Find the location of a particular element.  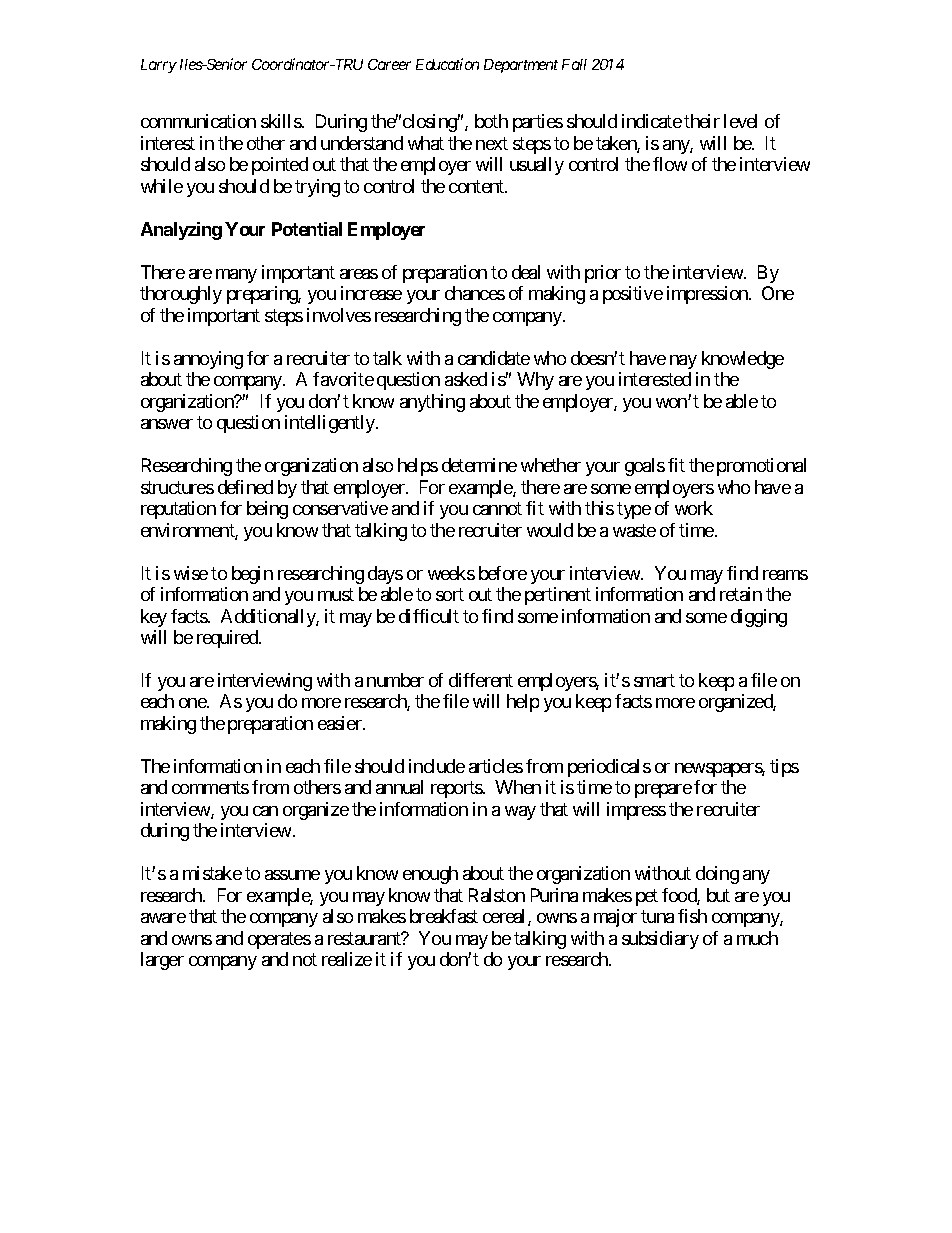

sort is located at coordinates (450, 594).
